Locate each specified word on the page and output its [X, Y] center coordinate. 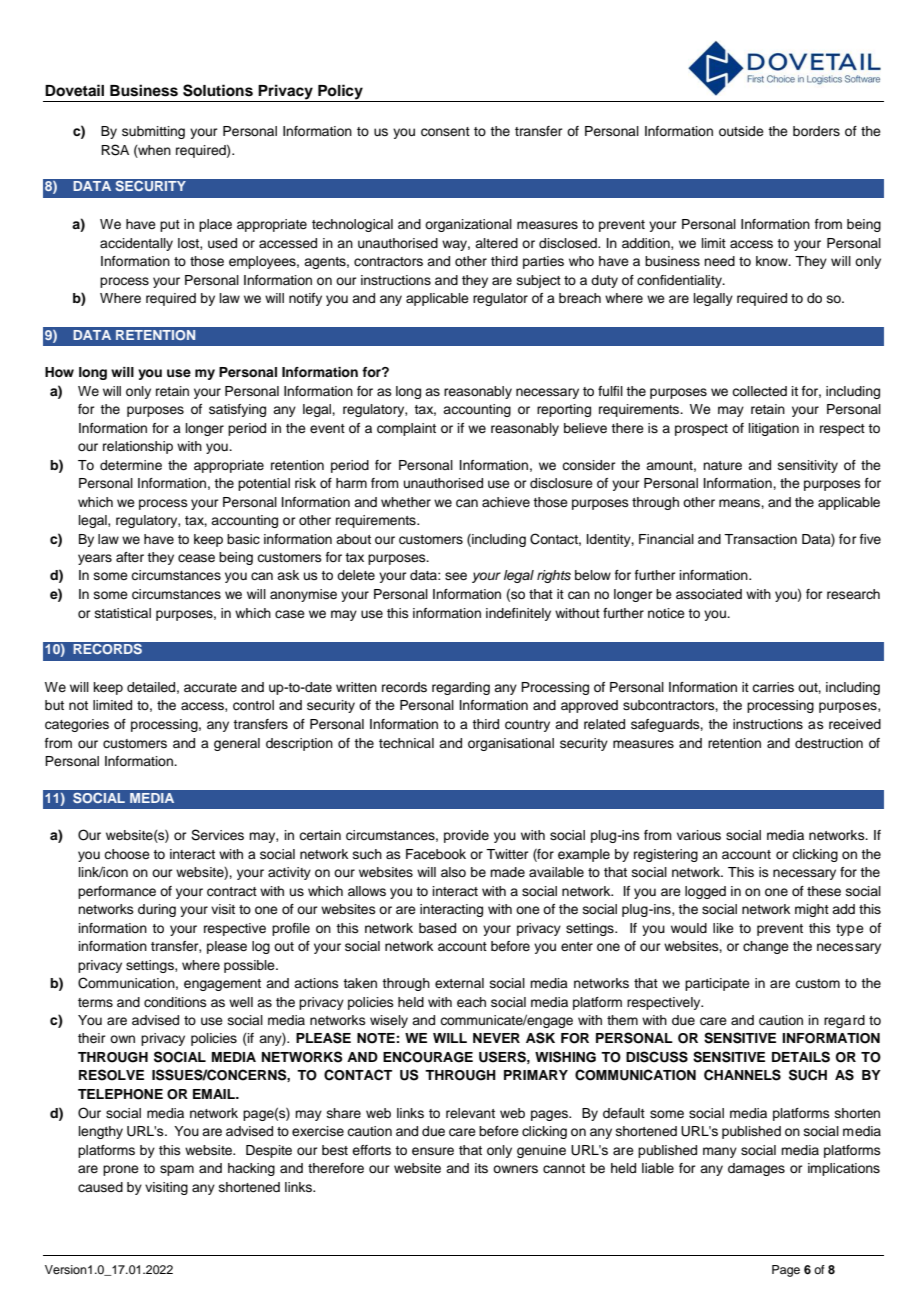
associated [709, 594]
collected [759, 391]
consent [445, 132]
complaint [406, 429]
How [59, 372]
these [824, 891]
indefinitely [518, 614]
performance [117, 892]
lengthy [101, 1132]
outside [741, 131]
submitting [153, 132]
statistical [123, 613]
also [453, 872]
